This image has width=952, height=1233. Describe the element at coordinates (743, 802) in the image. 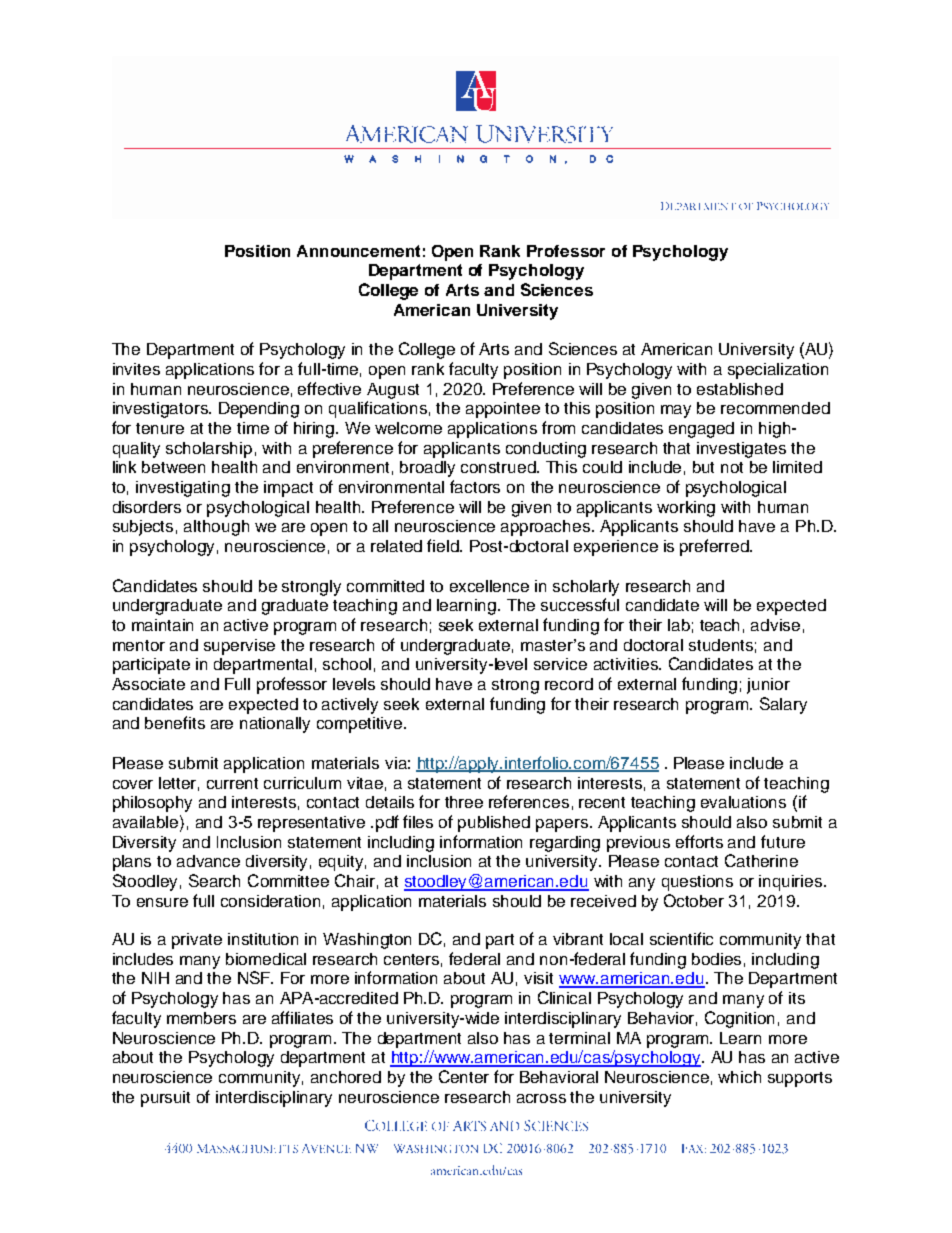

I see `evaluations` at that location.
